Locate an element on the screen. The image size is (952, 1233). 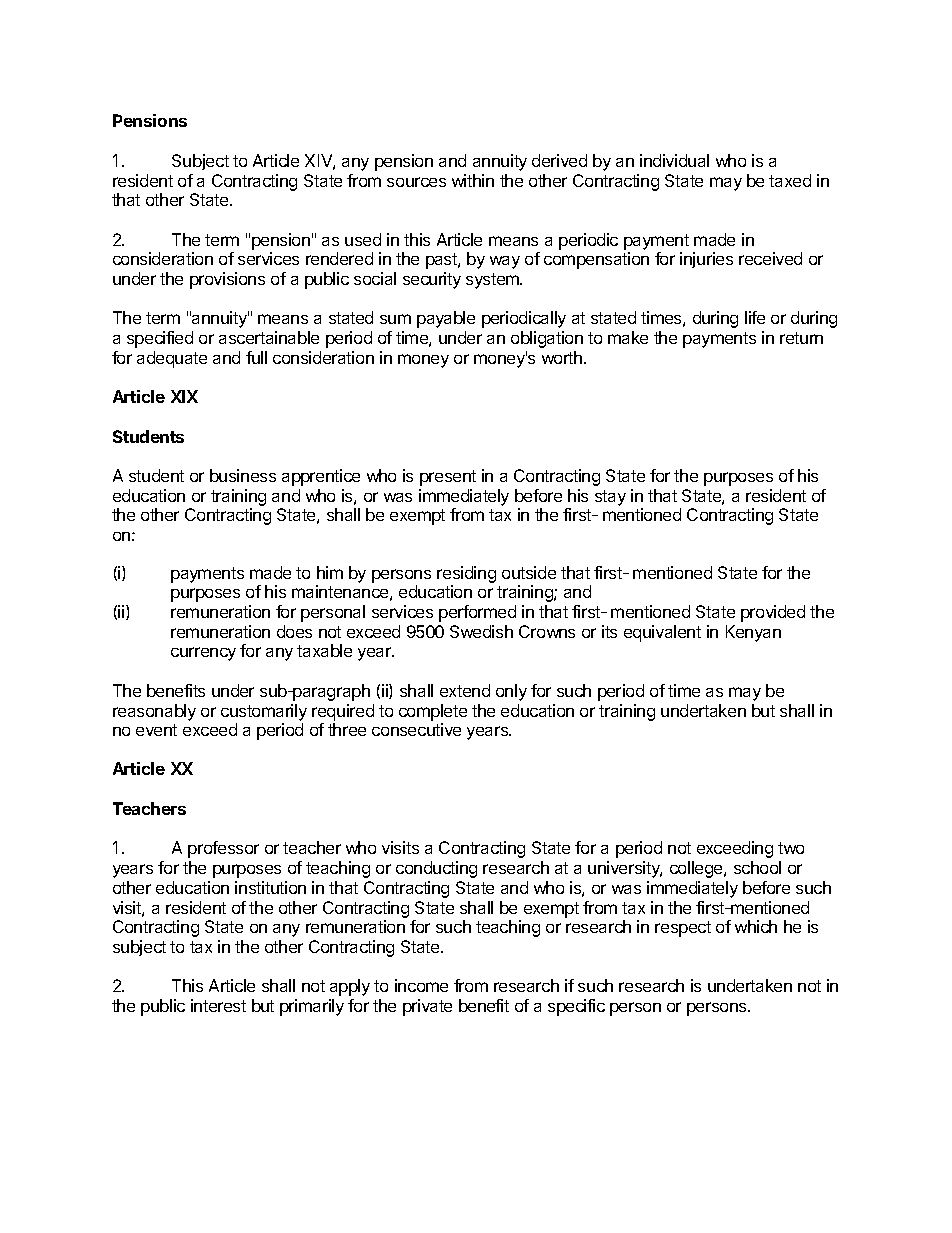
income is located at coordinates (421, 985).
